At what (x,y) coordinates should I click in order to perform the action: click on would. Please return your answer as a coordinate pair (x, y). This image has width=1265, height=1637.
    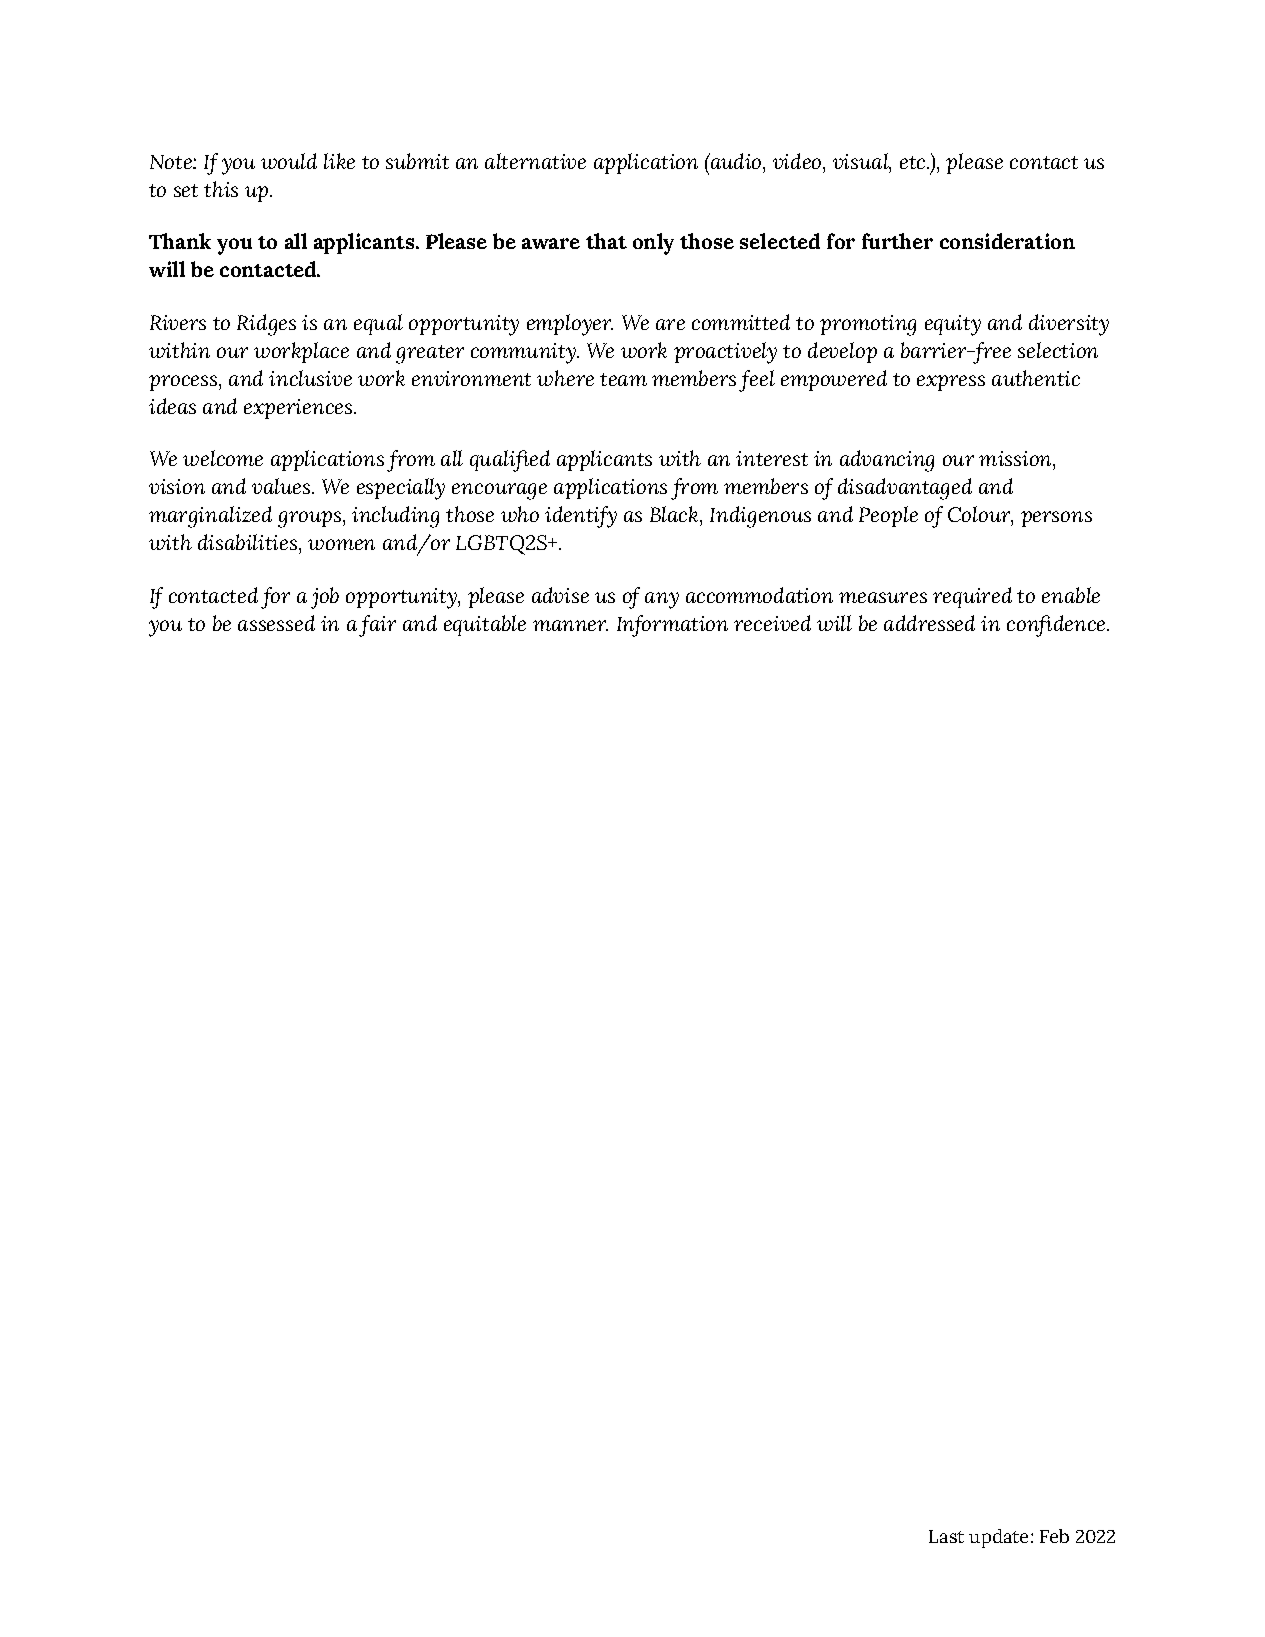
    Looking at the image, I should click on (289, 161).
